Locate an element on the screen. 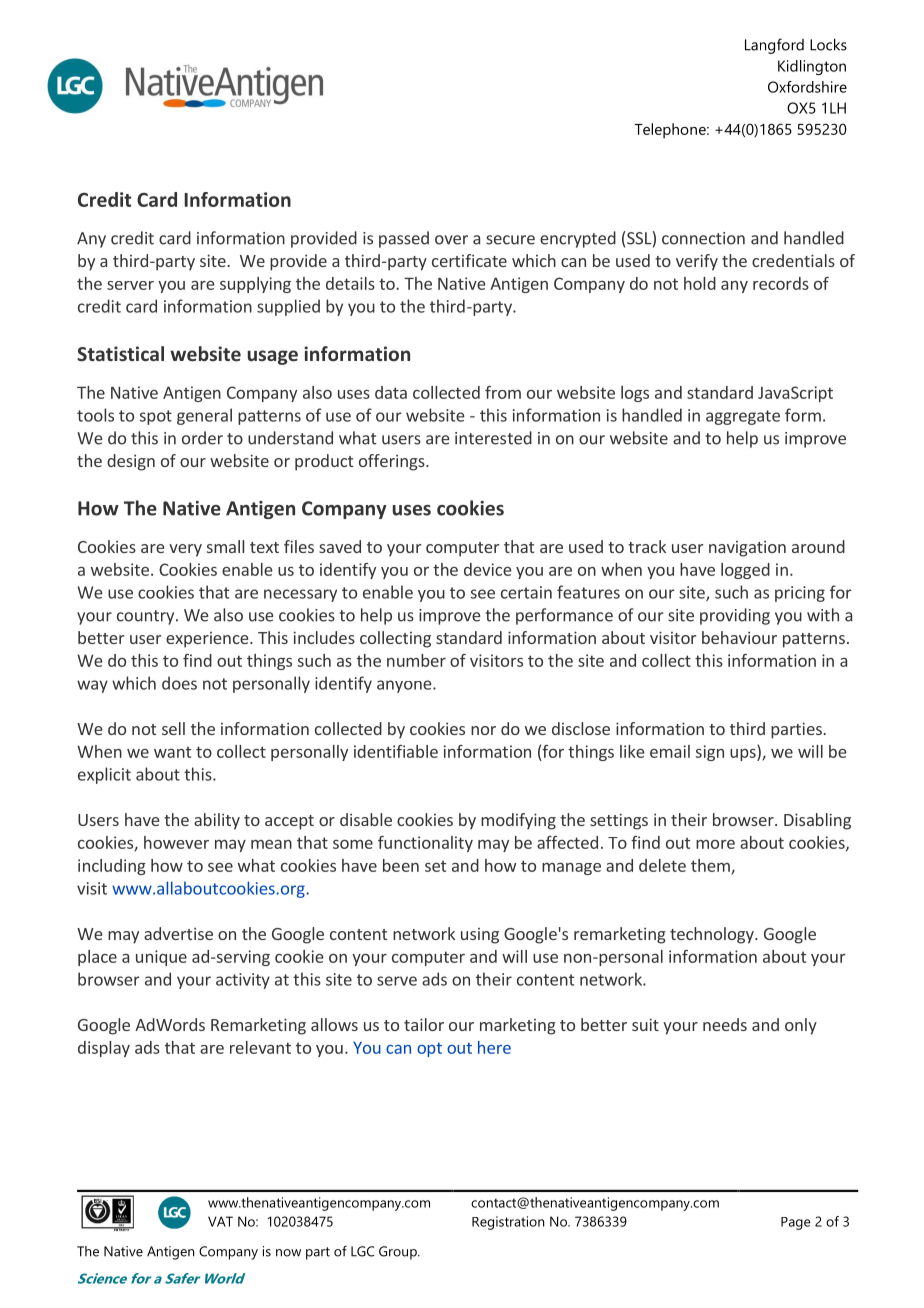  Registration is located at coordinates (508, 1223).
